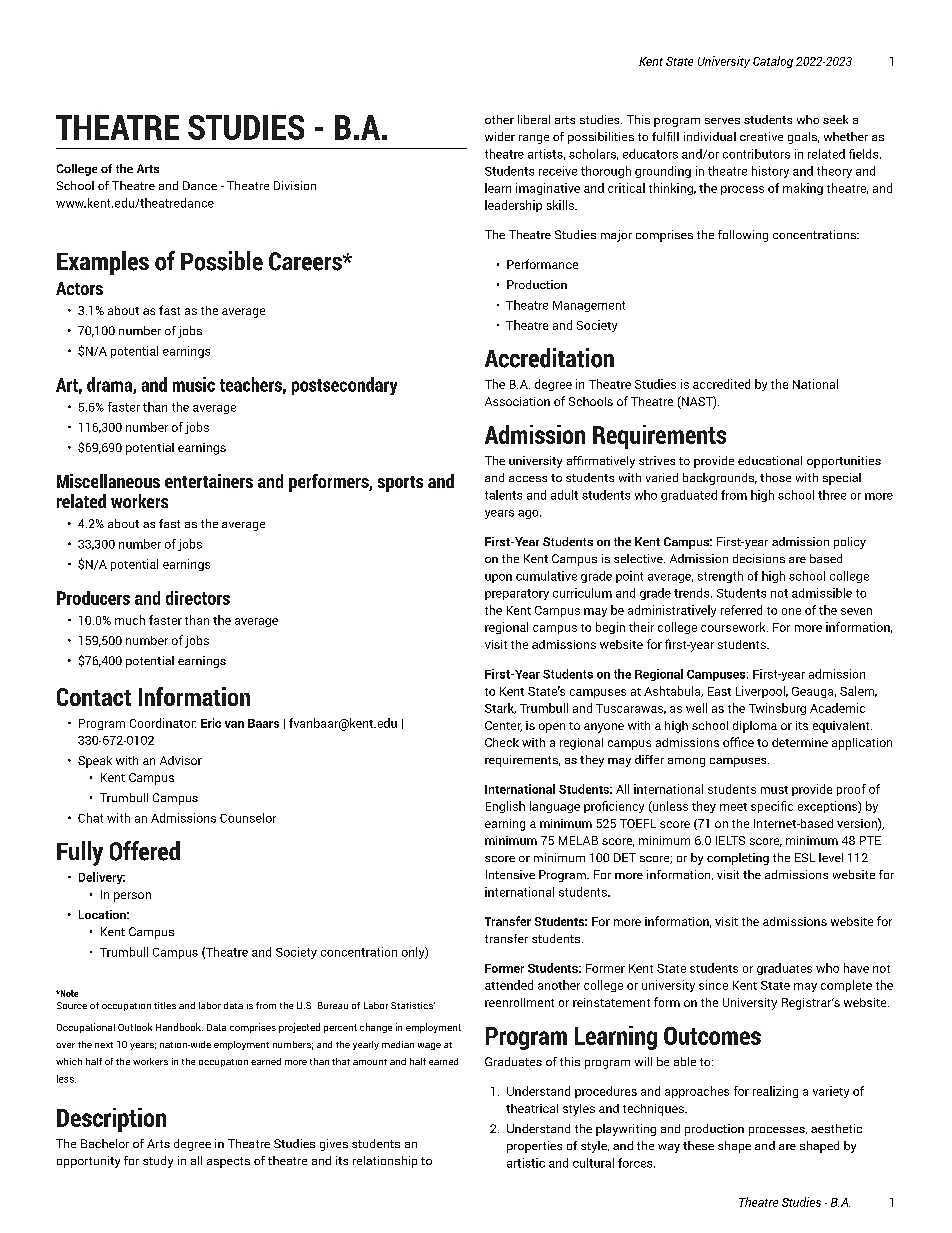 This image has width=952, height=1233. What do you see at coordinates (517, 594) in the image?
I see `preparatory` at bounding box center [517, 594].
